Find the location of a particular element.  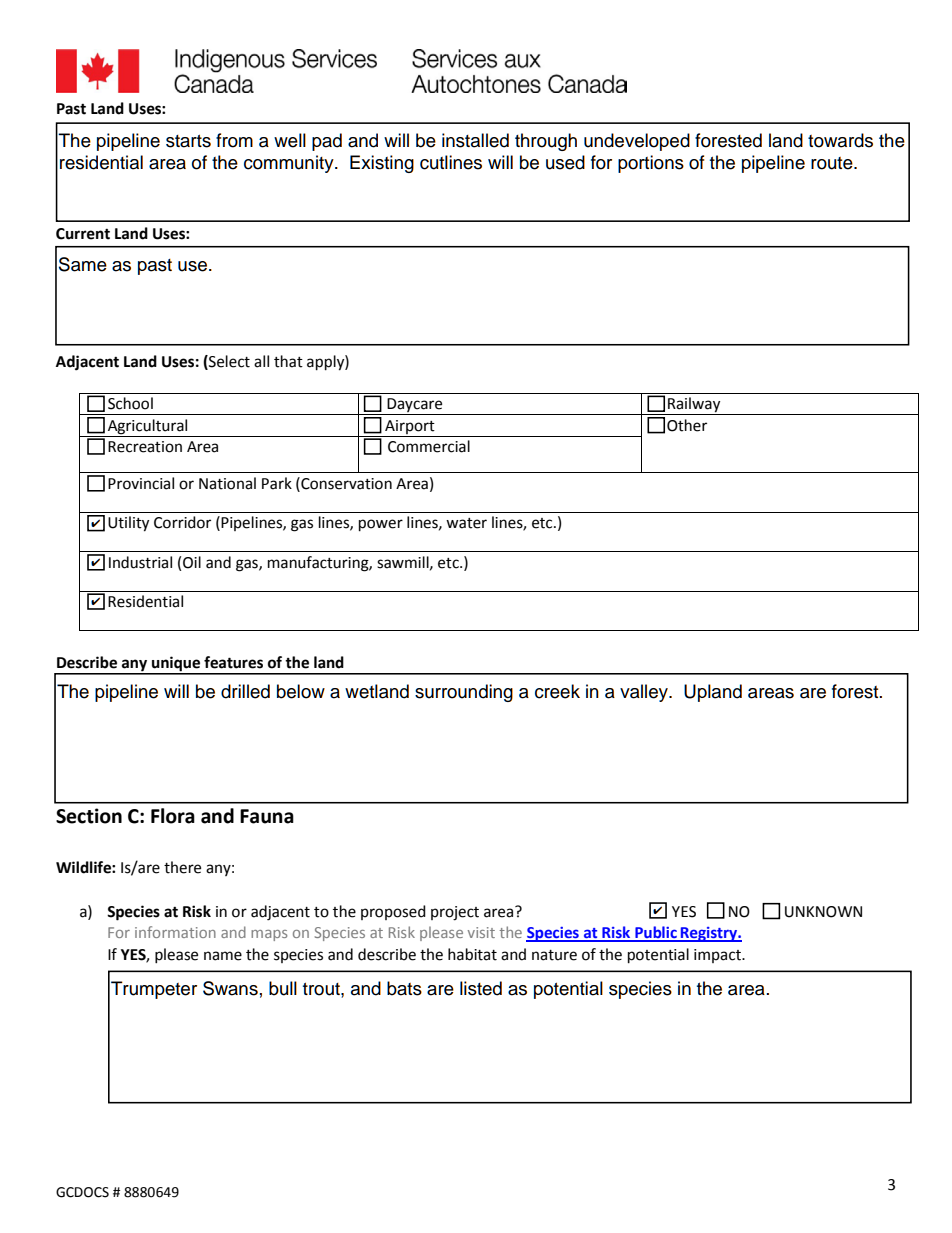

visit is located at coordinates (481, 932).
